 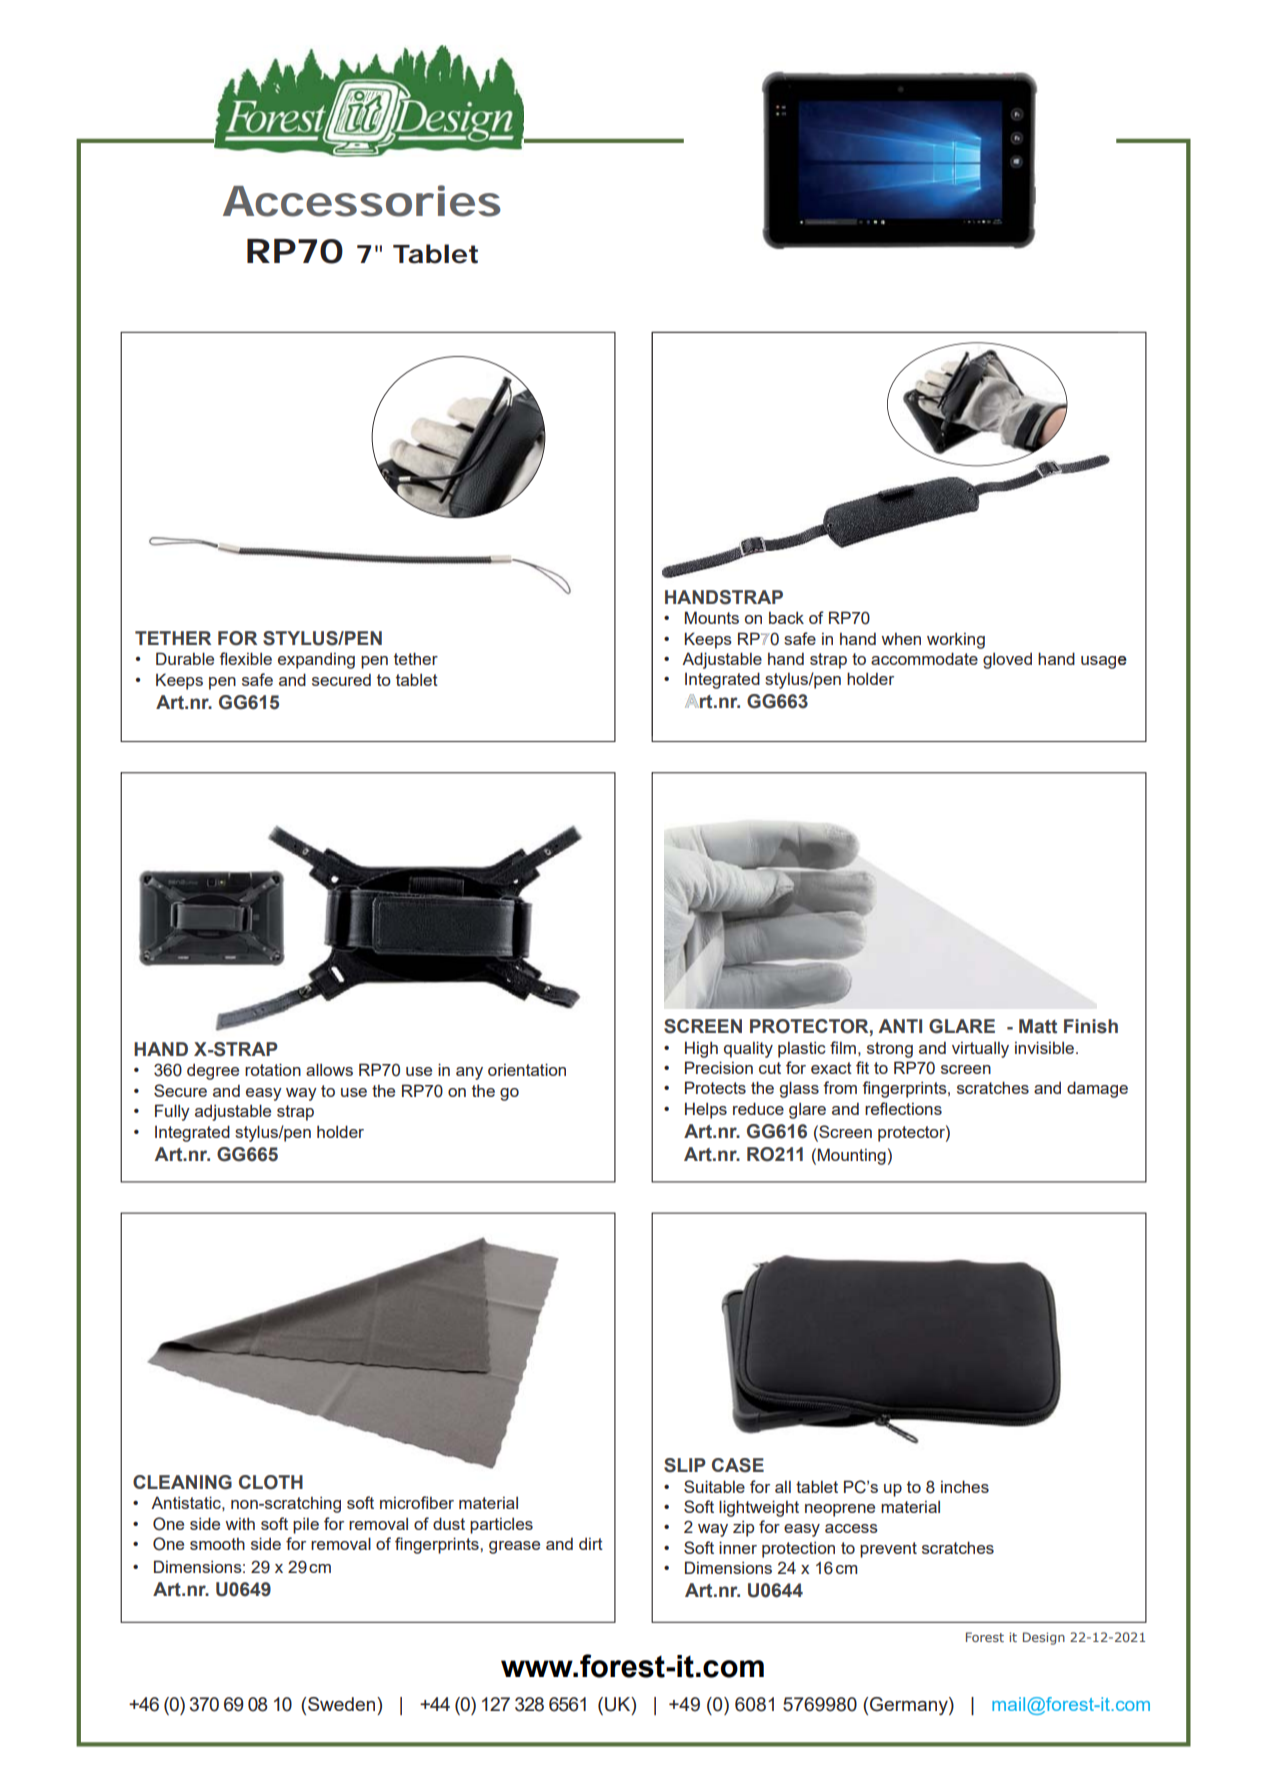 I want to click on Finish, so click(x=1091, y=1026).
